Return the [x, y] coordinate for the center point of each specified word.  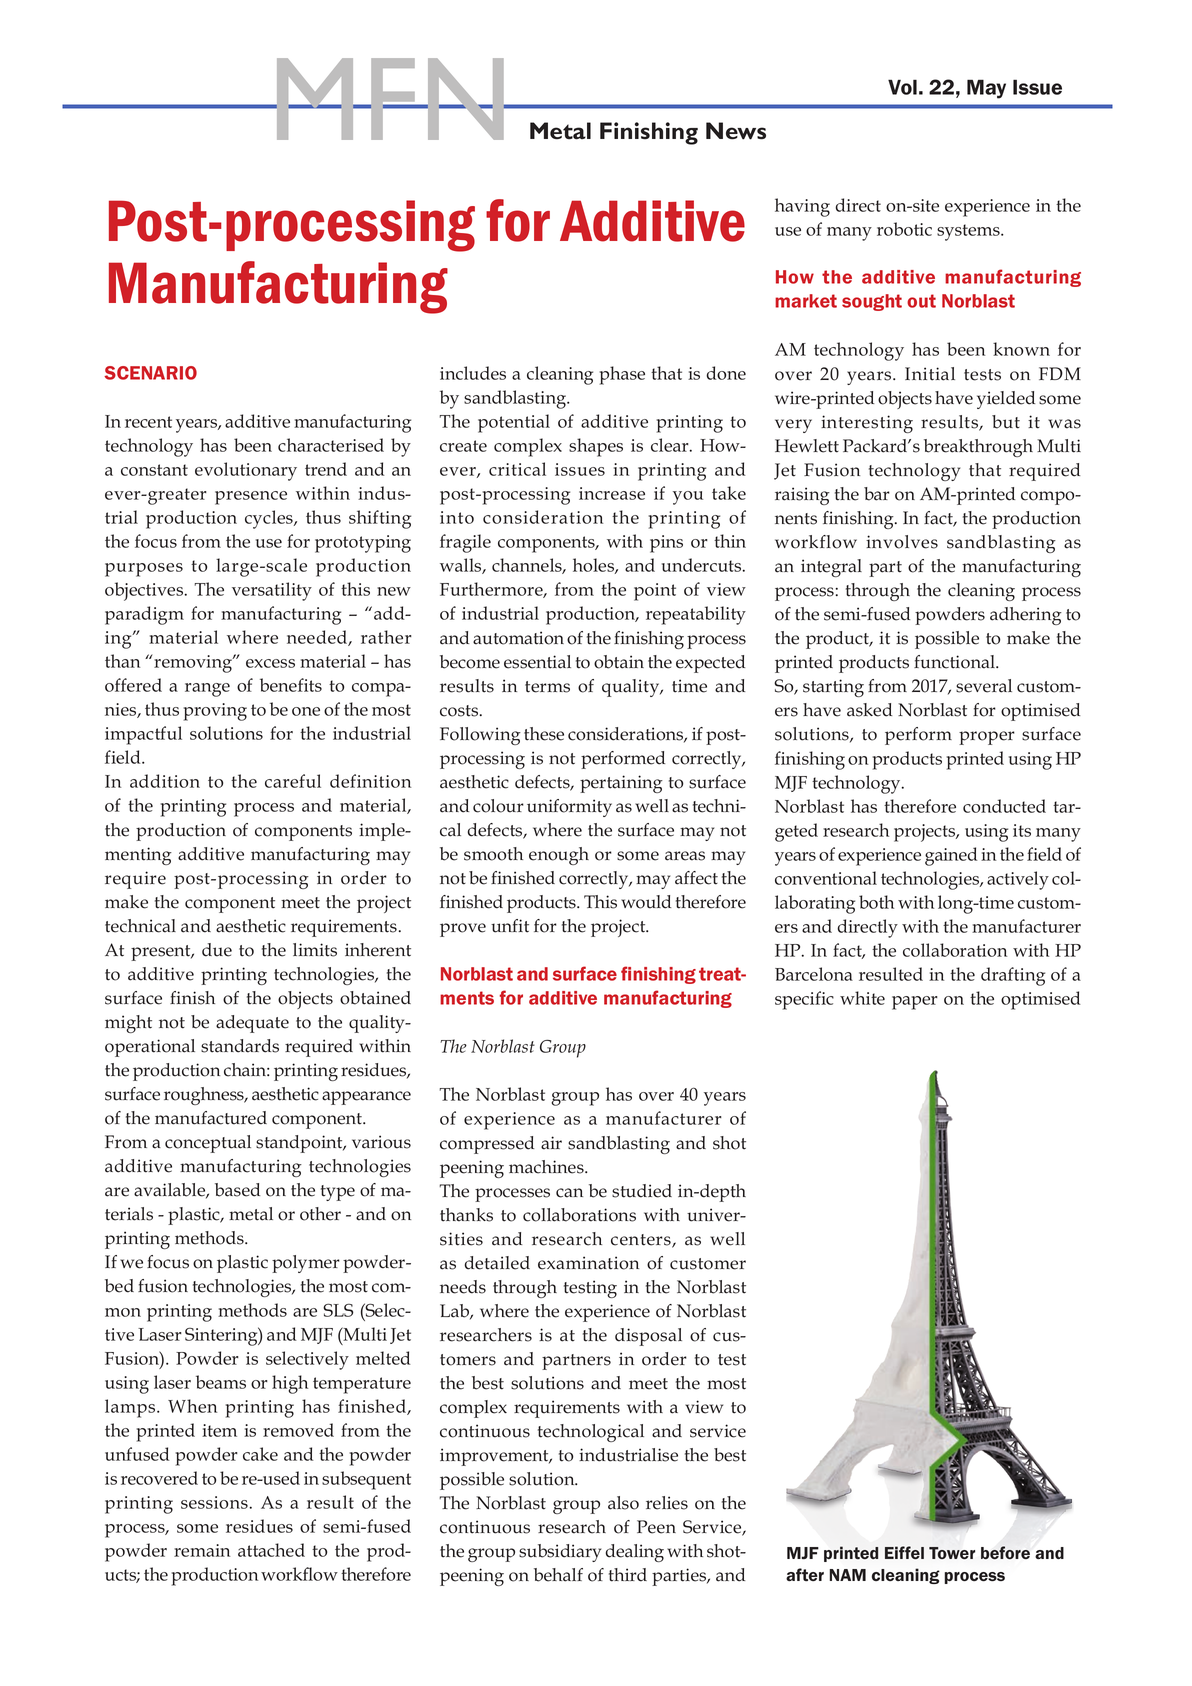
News [736, 131]
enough [559, 856]
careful [293, 781]
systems [969, 232]
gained [951, 856]
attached [271, 1550]
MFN [390, 99]
